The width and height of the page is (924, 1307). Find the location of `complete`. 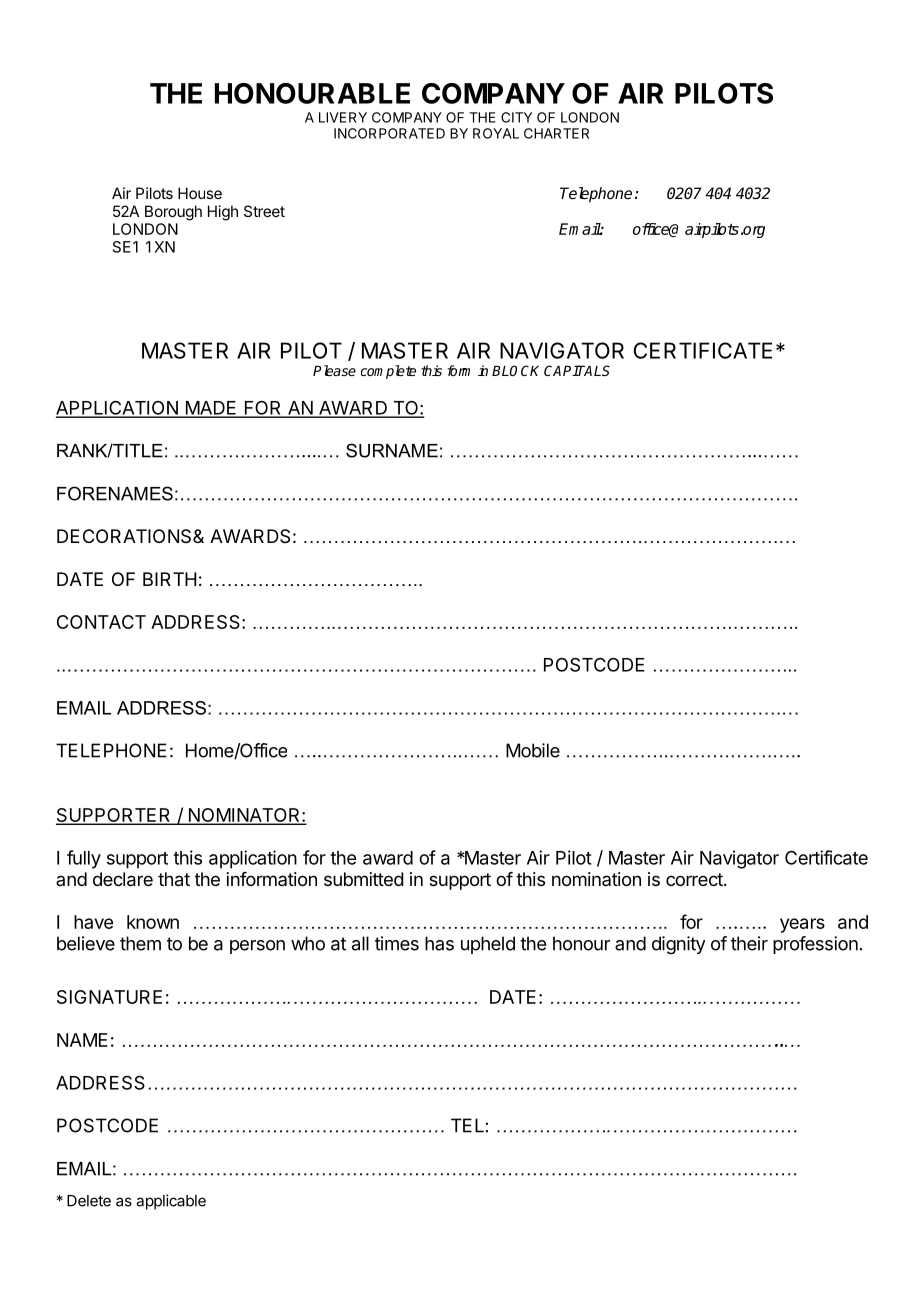

complete is located at coordinates (388, 372).
